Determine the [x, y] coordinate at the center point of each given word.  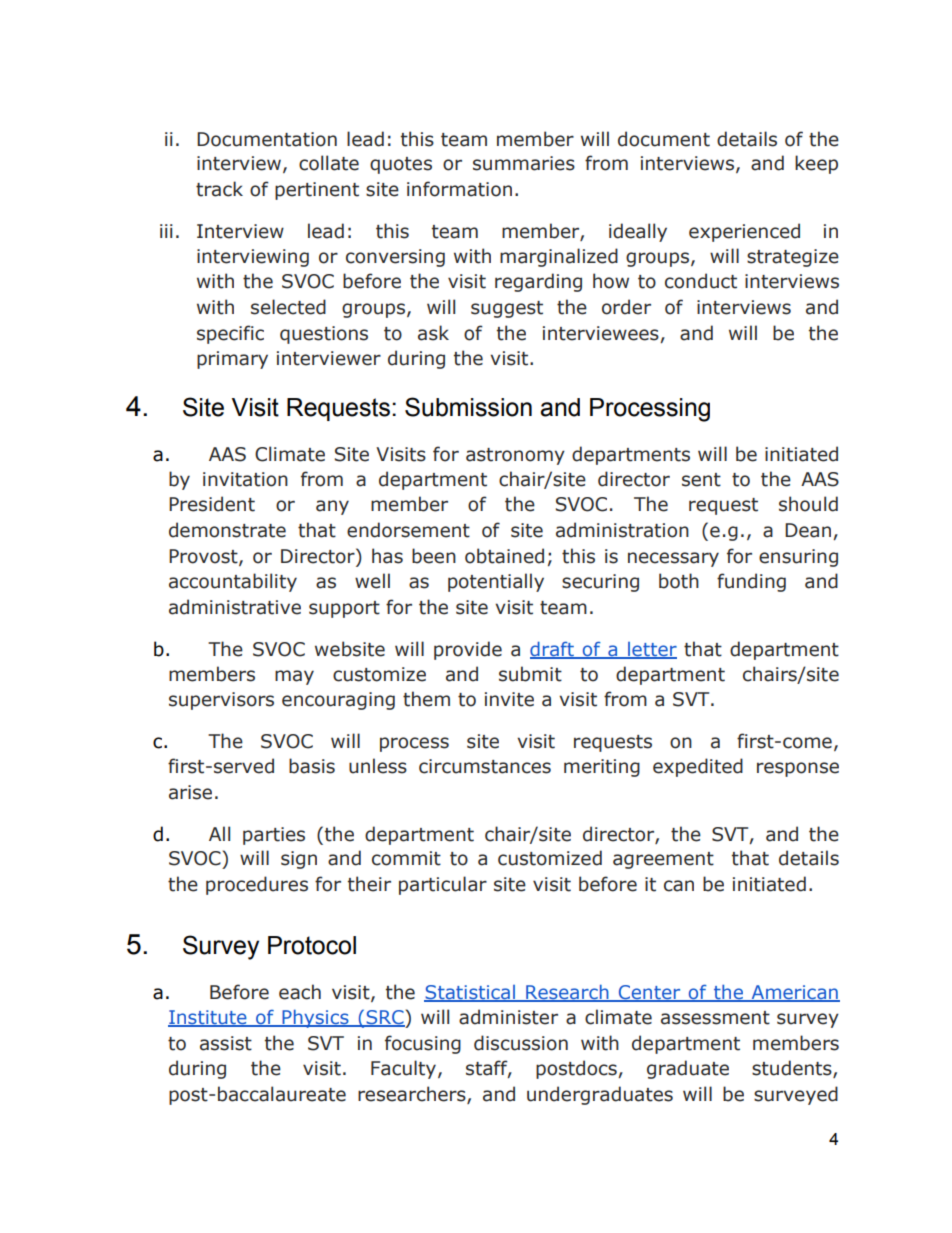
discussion [521, 1043]
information [459, 189]
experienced [744, 232]
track [219, 189]
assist [226, 1043]
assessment [715, 1018]
